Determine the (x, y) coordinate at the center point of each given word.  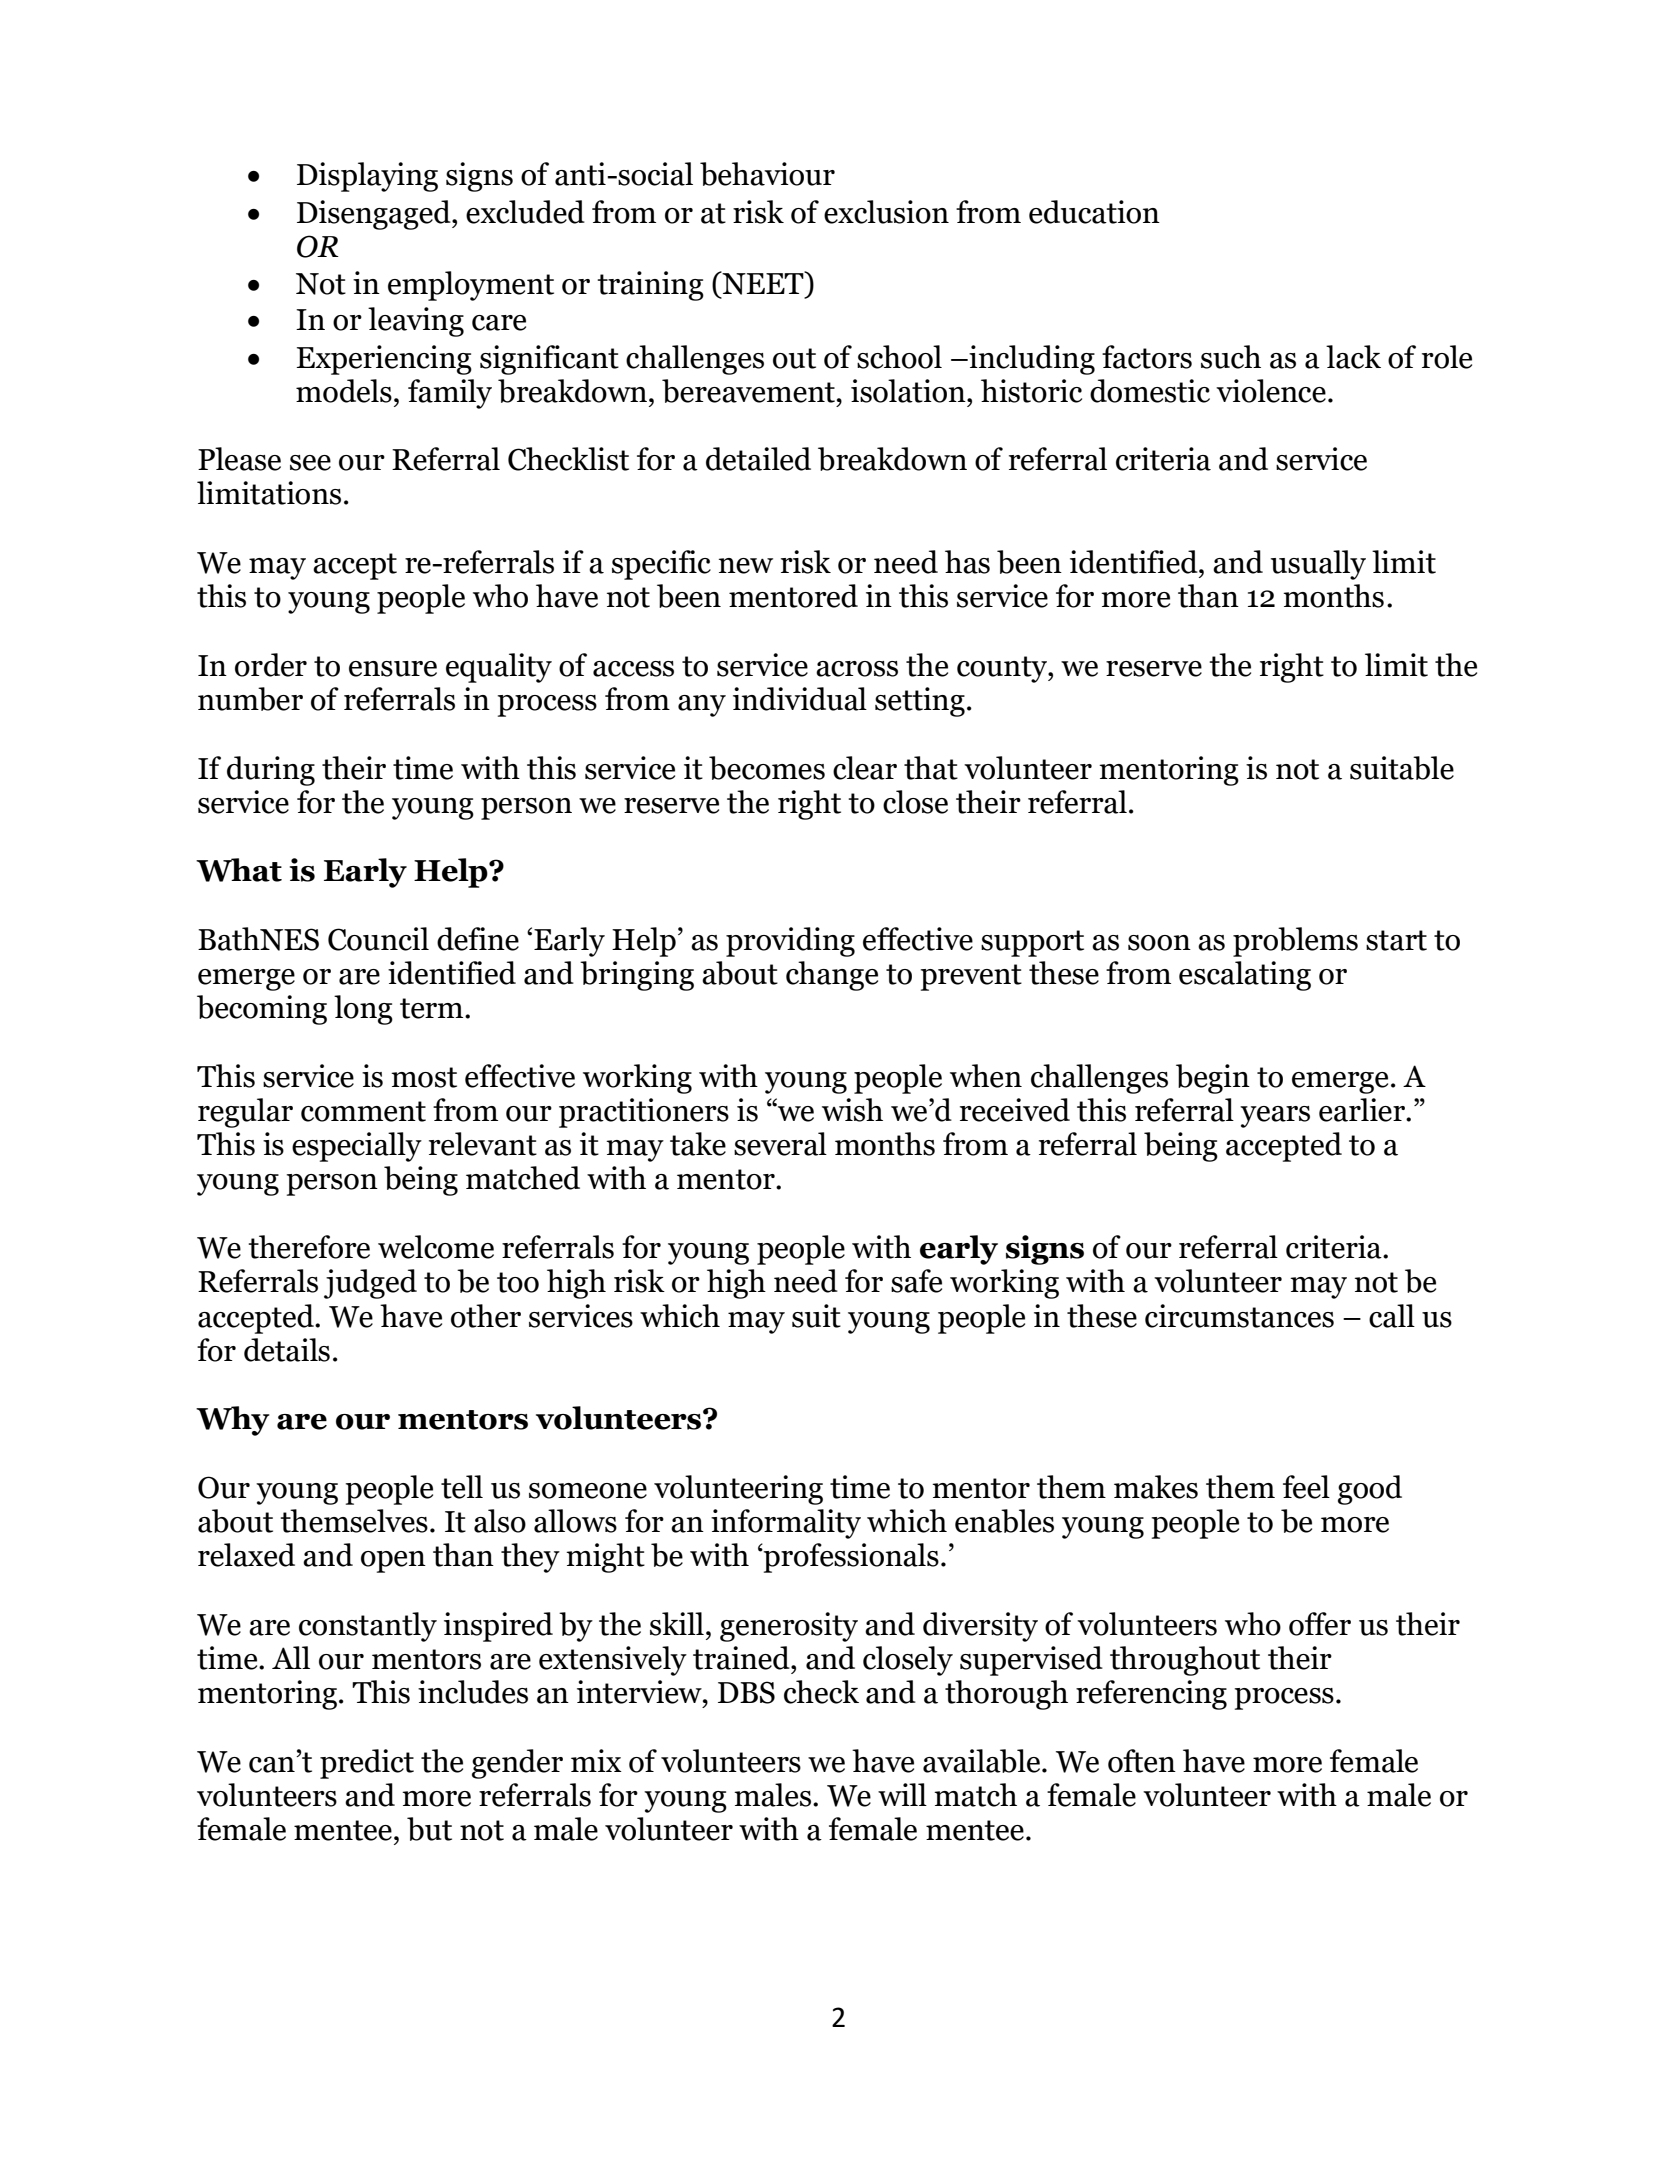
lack (1353, 357)
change (832, 976)
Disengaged (375, 215)
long (363, 1010)
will (902, 1794)
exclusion (886, 212)
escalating (1245, 976)
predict (367, 1764)
